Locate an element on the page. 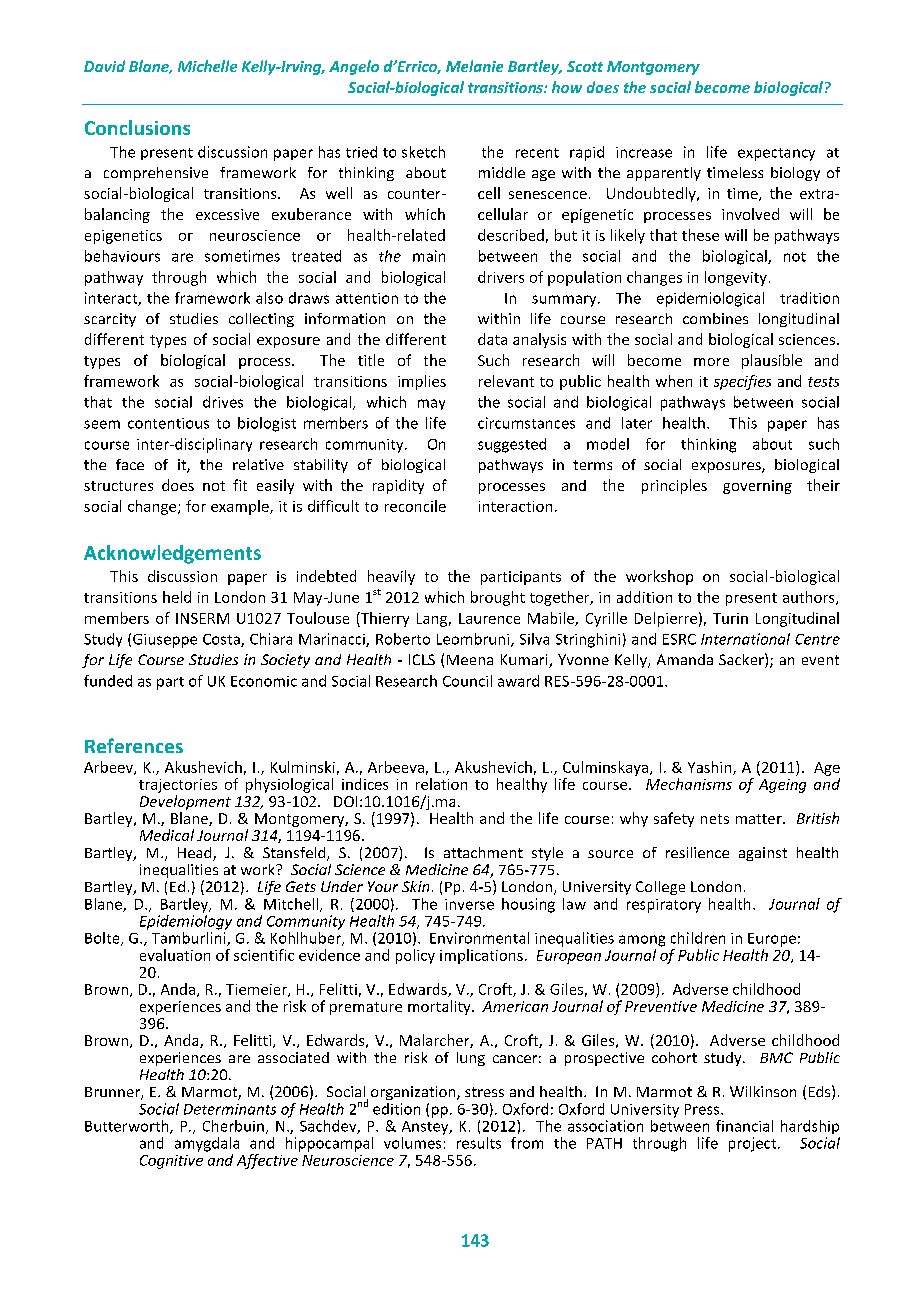  Melanie is located at coordinates (474, 66).
